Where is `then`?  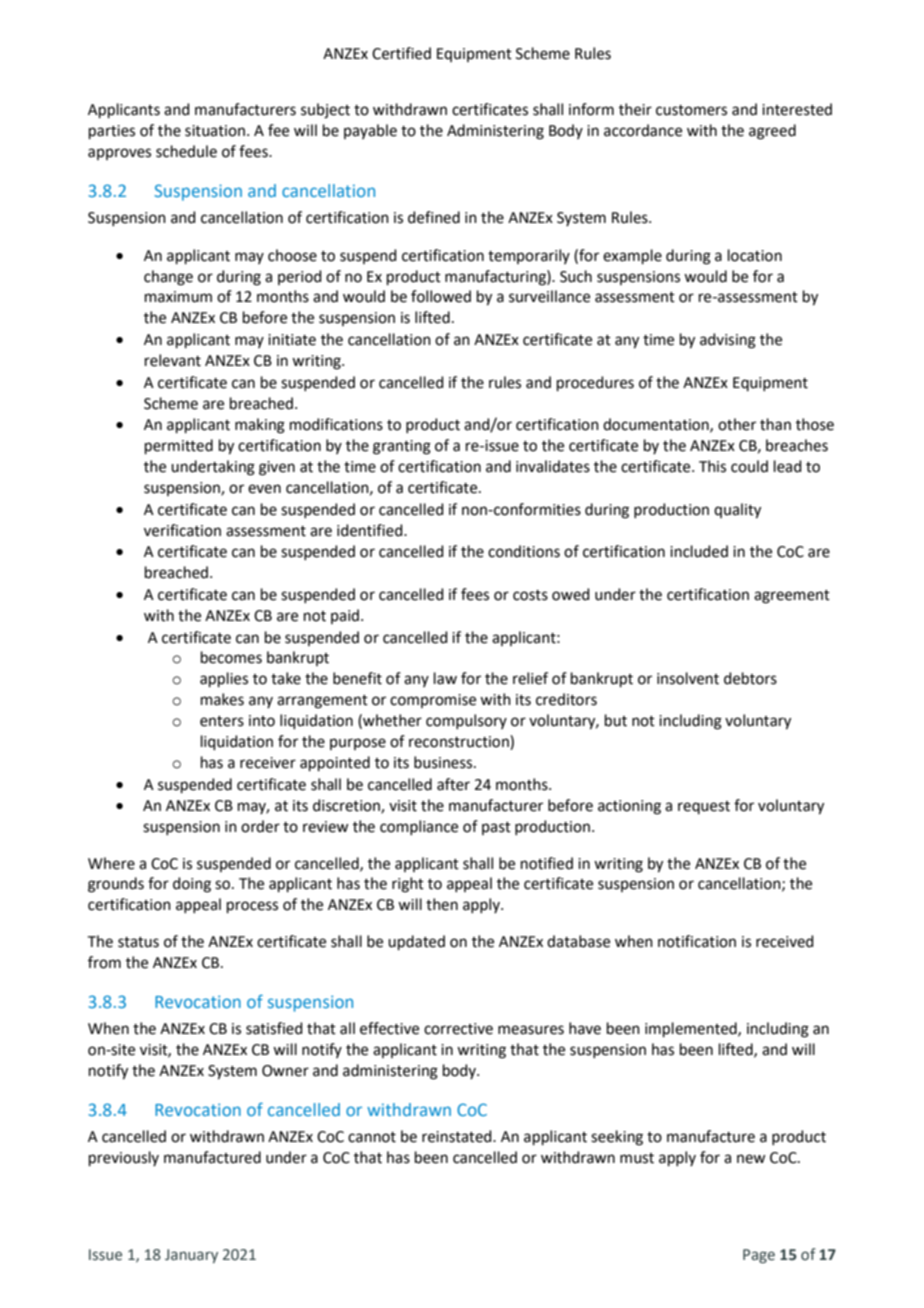
then is located at coordinates (442, 904).
